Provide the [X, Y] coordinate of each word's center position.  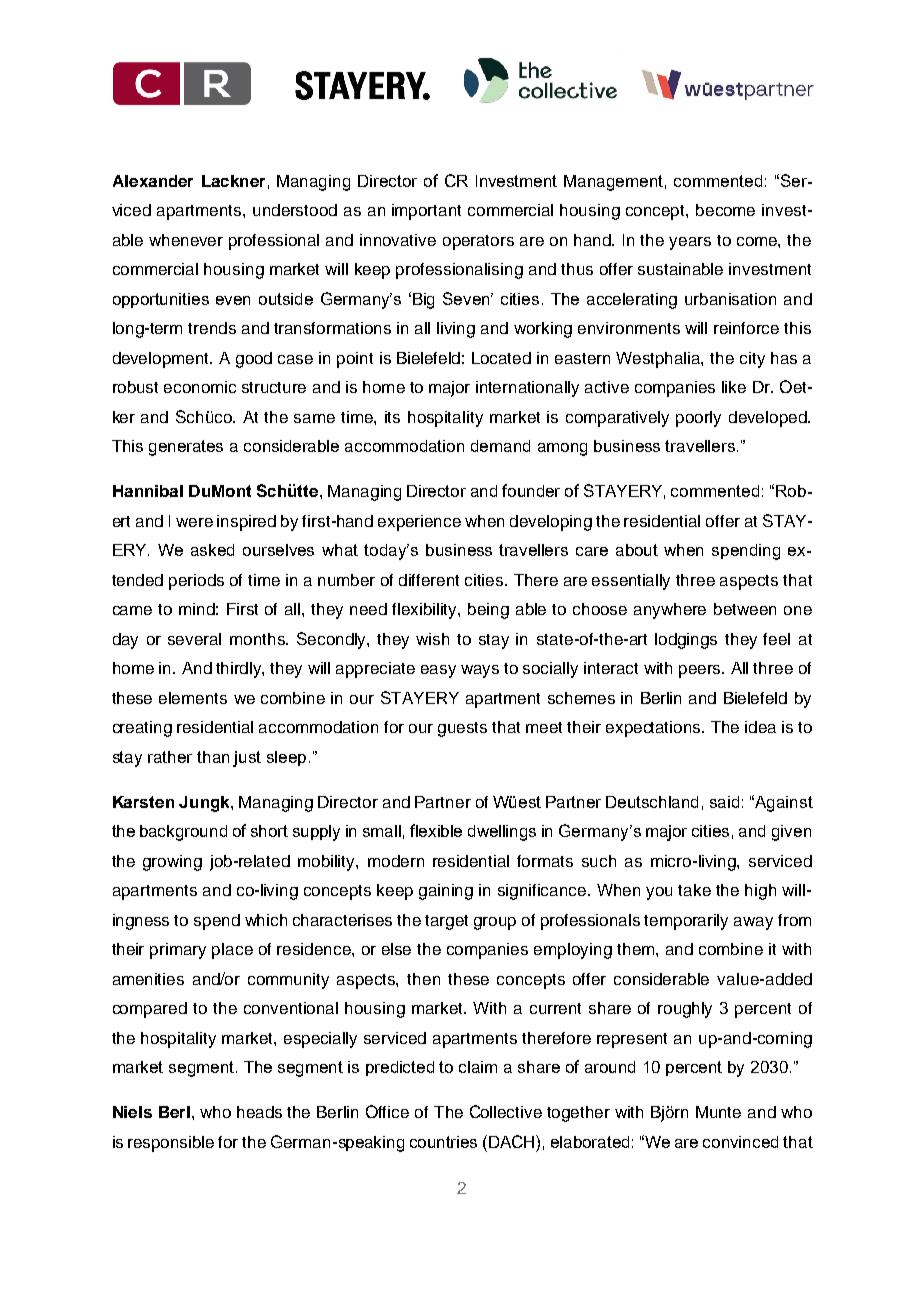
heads [259, 1112]
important [426, 212]
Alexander [153, 181]
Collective [506, 1111]
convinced [740, 1142]
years [690, 243]
